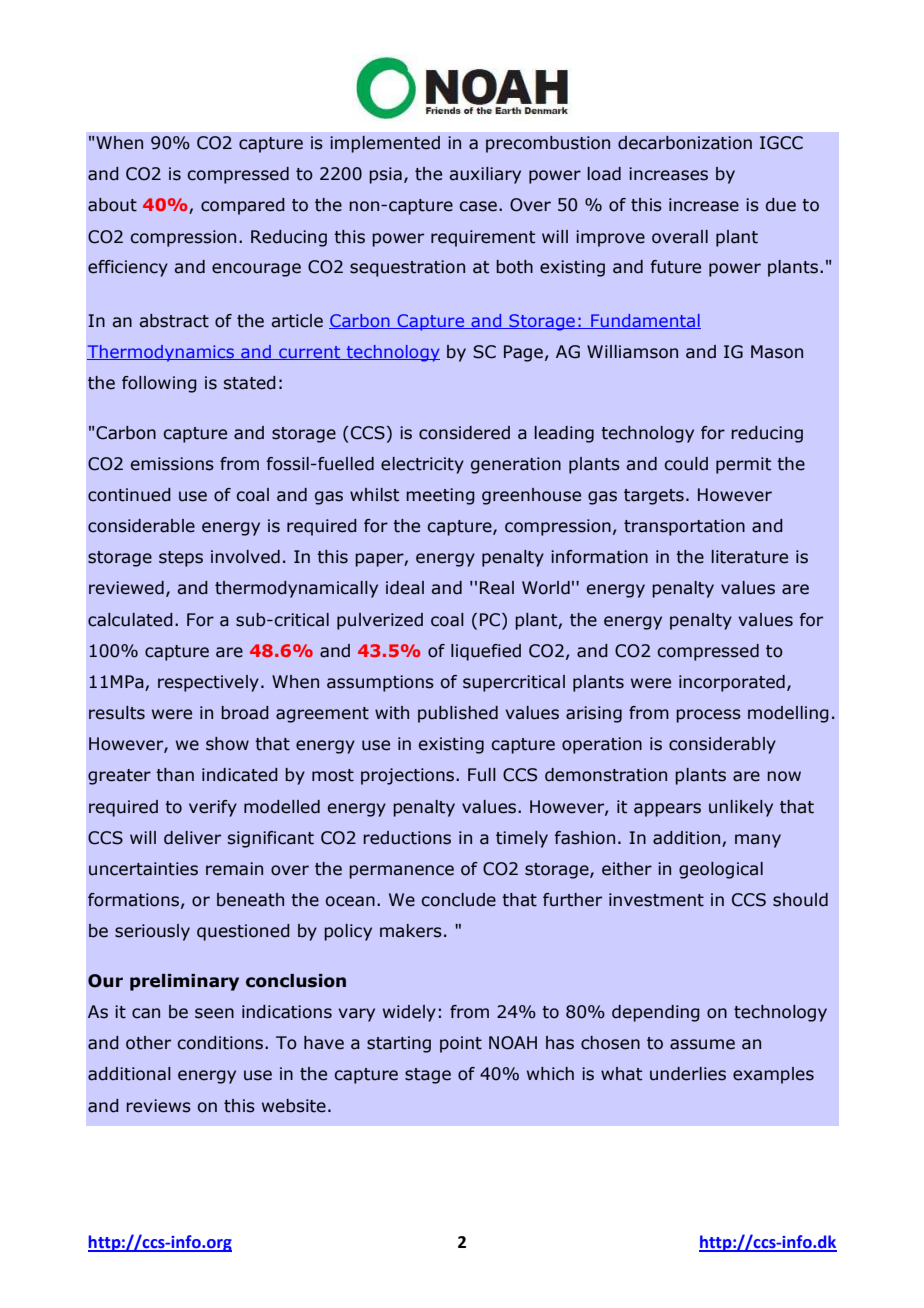 The height and width of the screenshot is (1308, 924). Describe the element at coordinates (781, 205) in the screenshot. I see `due` at that location.
